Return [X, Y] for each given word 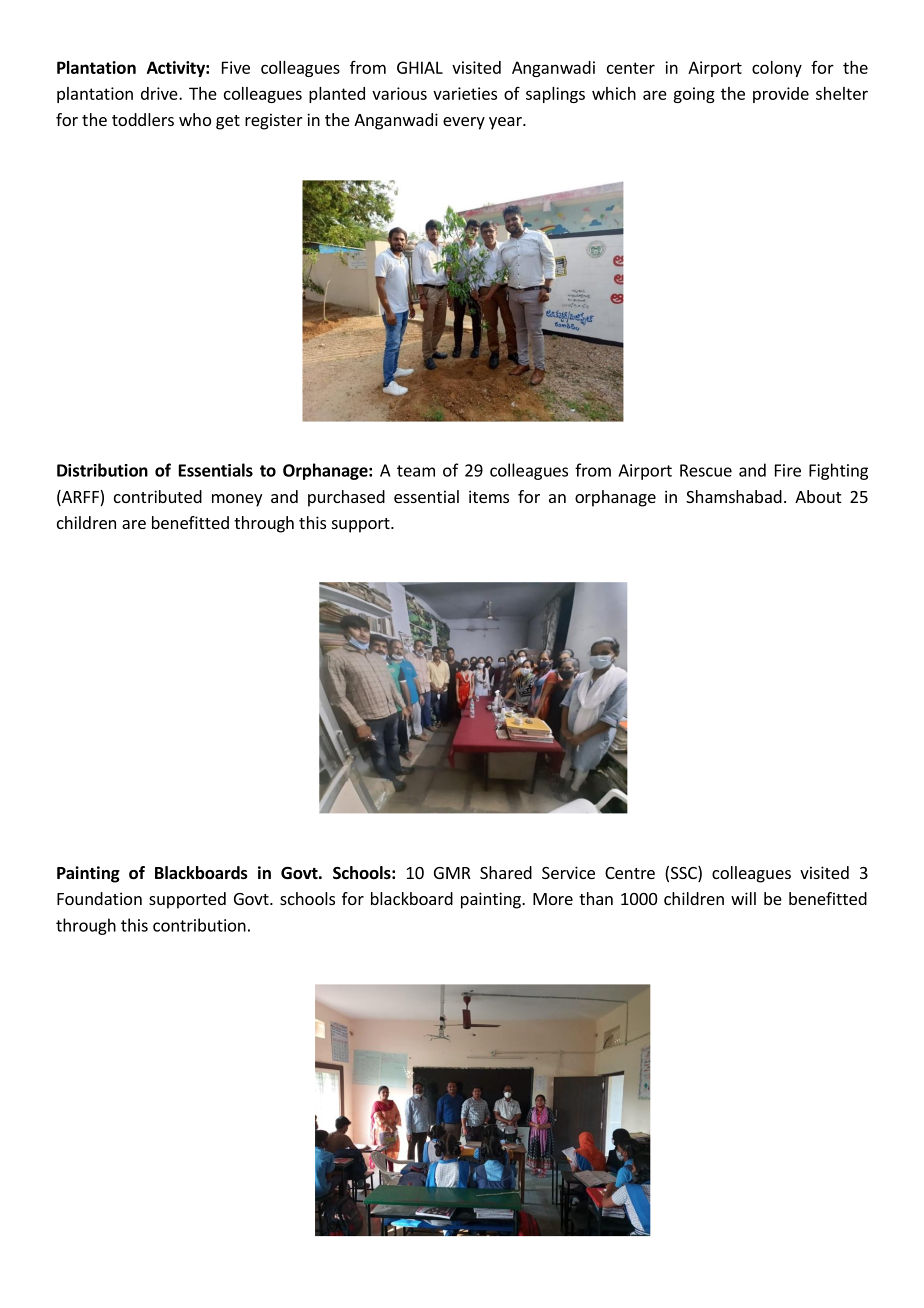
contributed [158, 496]
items [489, 496]
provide [781, 95]
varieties [465, 93]
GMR [452, 873]
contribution [199, 925]
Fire [788, 470]
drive [160, 93]
